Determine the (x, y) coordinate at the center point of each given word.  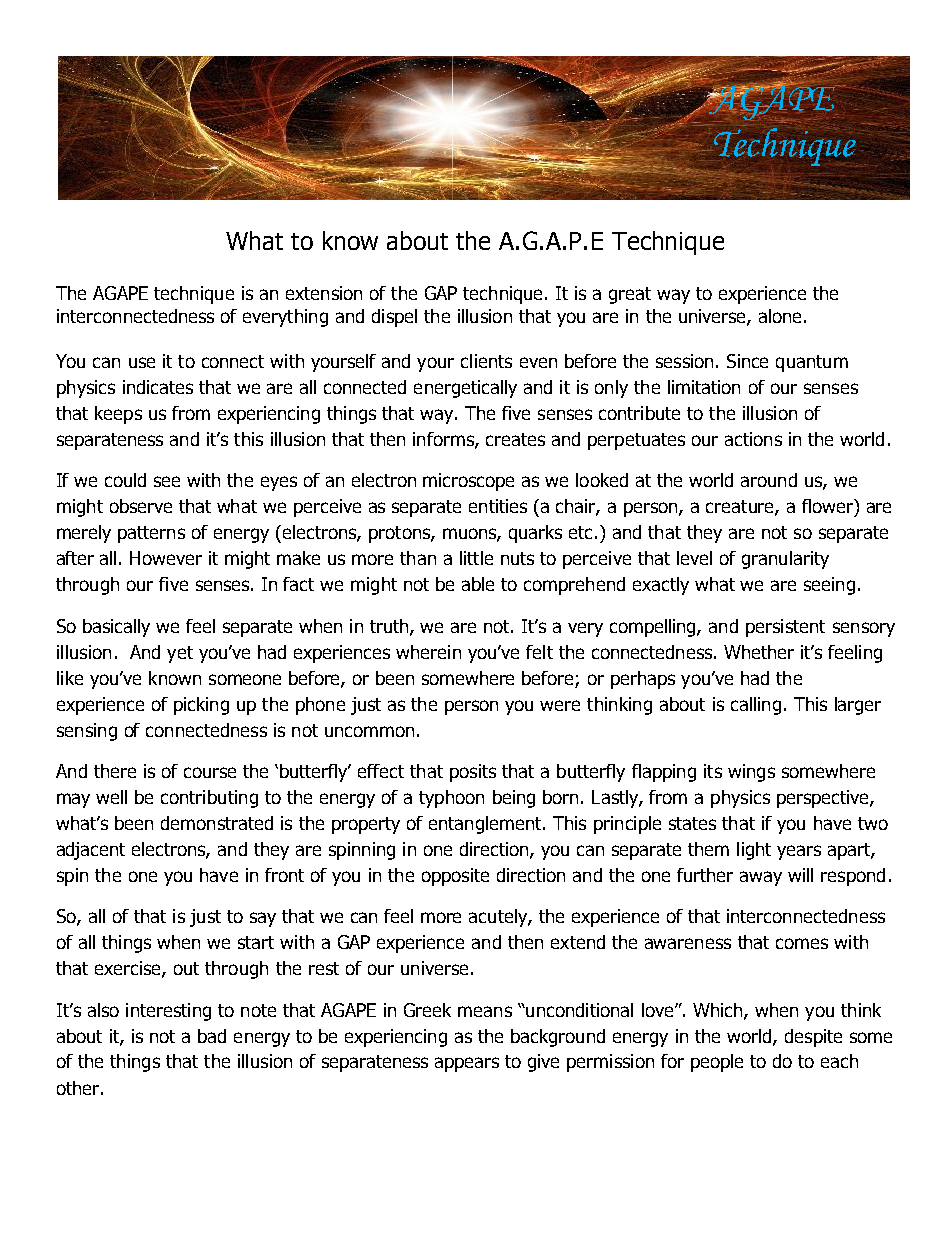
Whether (759, 652)
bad (212, 1036)
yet (180, 654)
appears (467, 1064)
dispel (394, 318)
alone (782, 316)
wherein (428, 652)
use (142, 362)
